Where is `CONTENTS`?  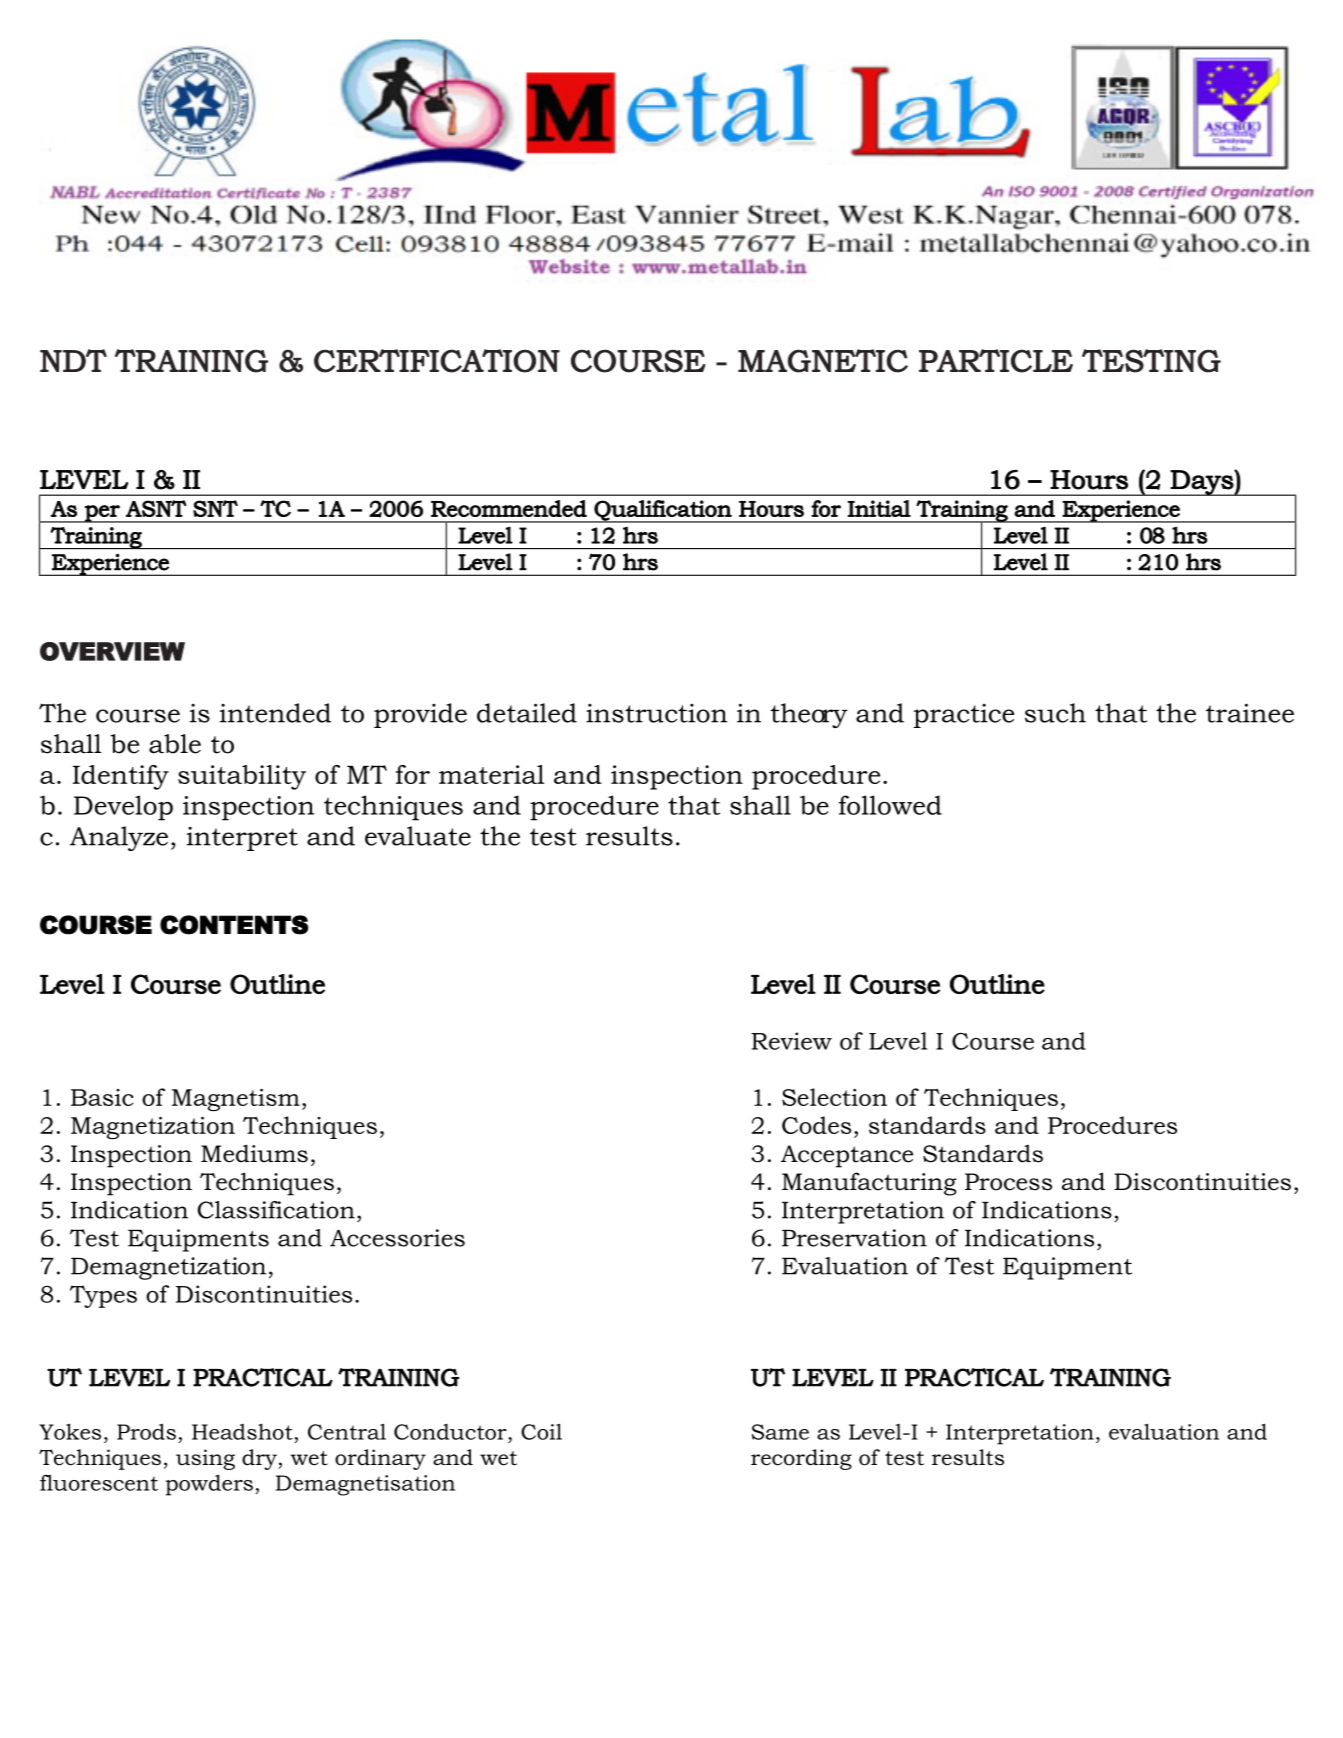
CONTENTS is located at coordinates (234, 925).
